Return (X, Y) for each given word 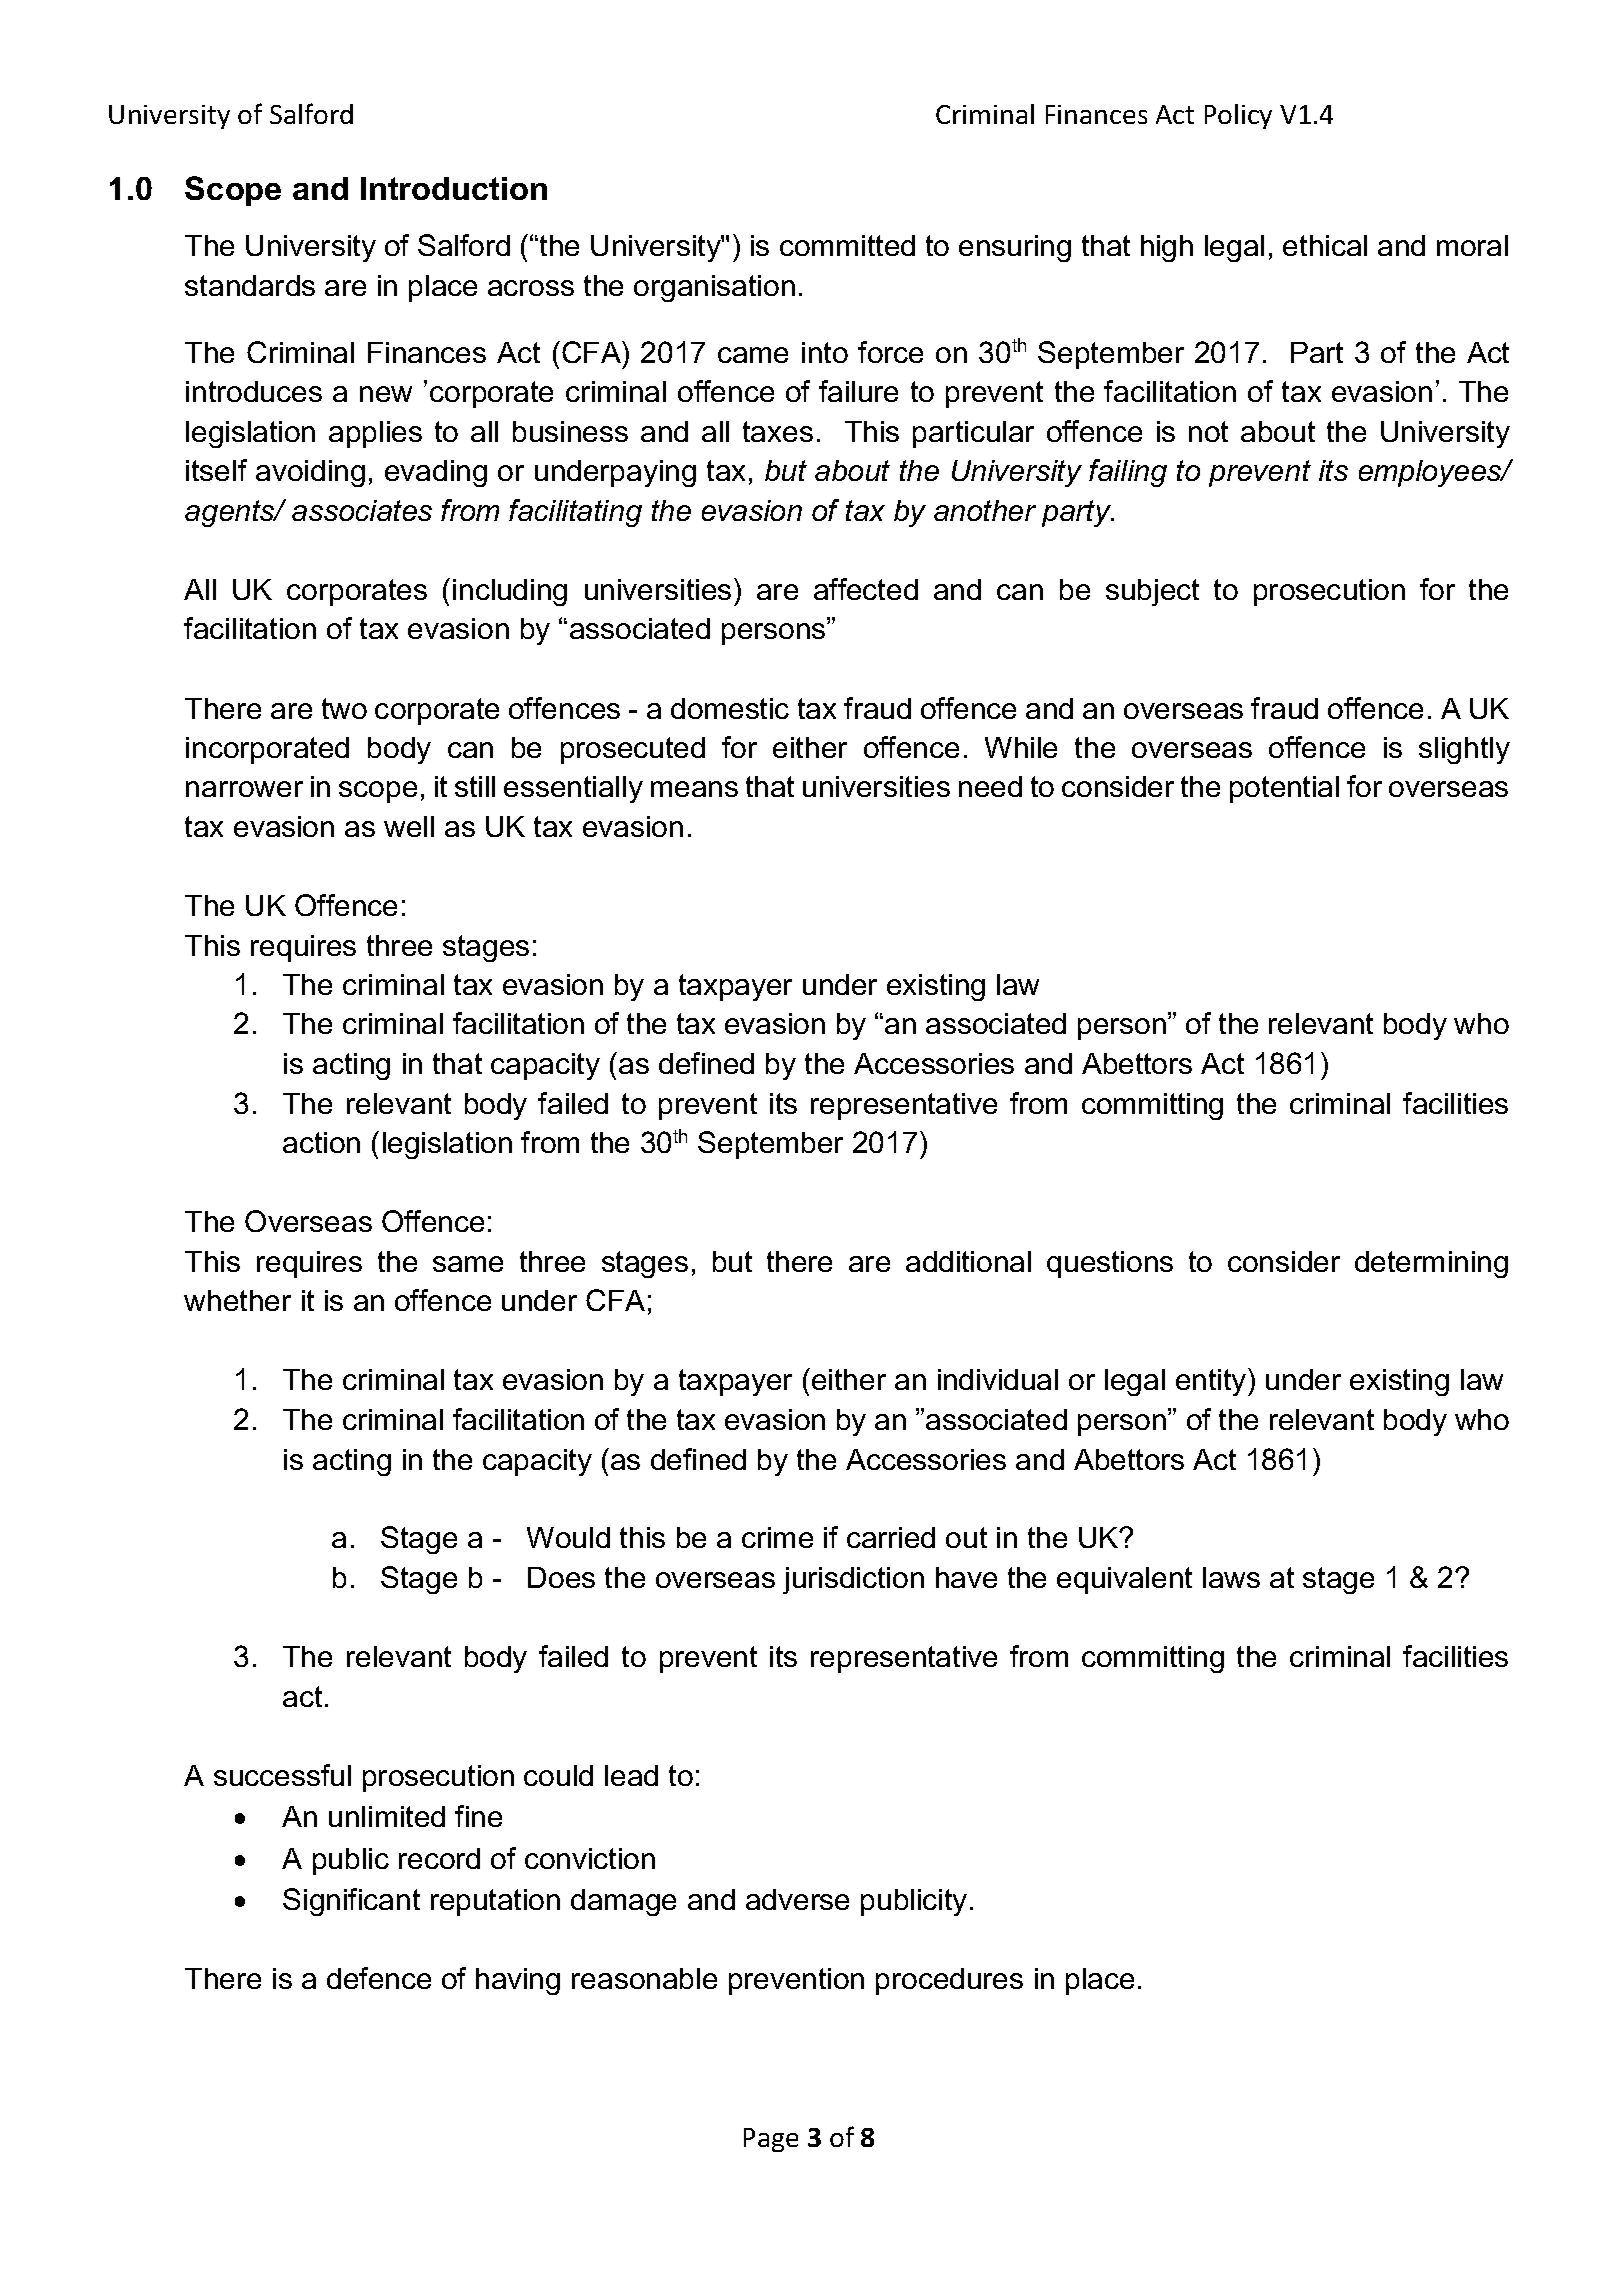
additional (968, 1261)
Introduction (454, 188)
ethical (1325, 245)
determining (1431, 1264)
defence (379, 1978)
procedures (949, 1981)
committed (847, 245)
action (321, 1142)
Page (771, 2140)
